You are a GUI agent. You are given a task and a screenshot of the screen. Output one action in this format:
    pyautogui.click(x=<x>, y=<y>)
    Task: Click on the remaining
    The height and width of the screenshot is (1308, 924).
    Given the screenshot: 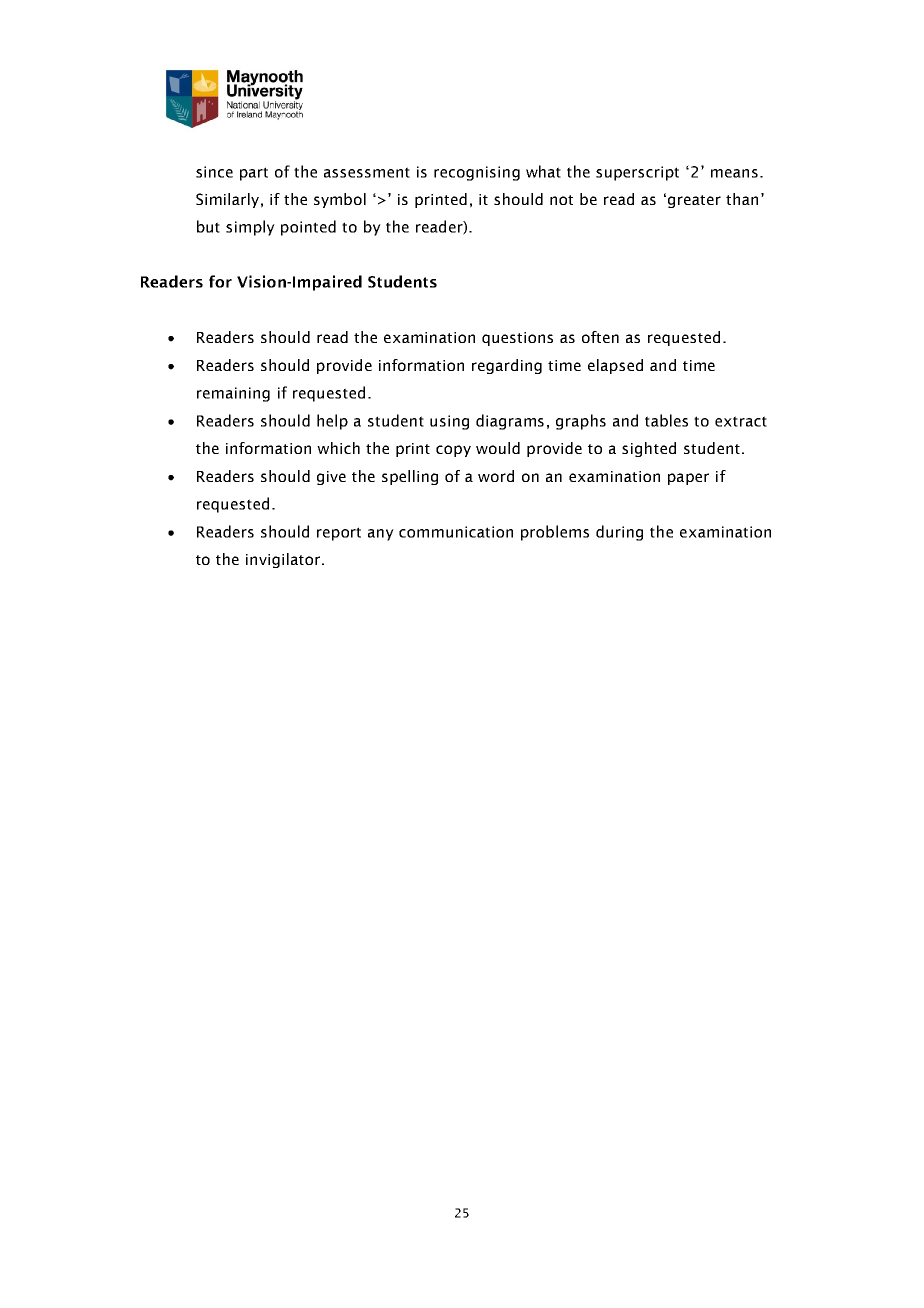 What is the action you would take?
    pyautogui.click(x=233, y=394)
